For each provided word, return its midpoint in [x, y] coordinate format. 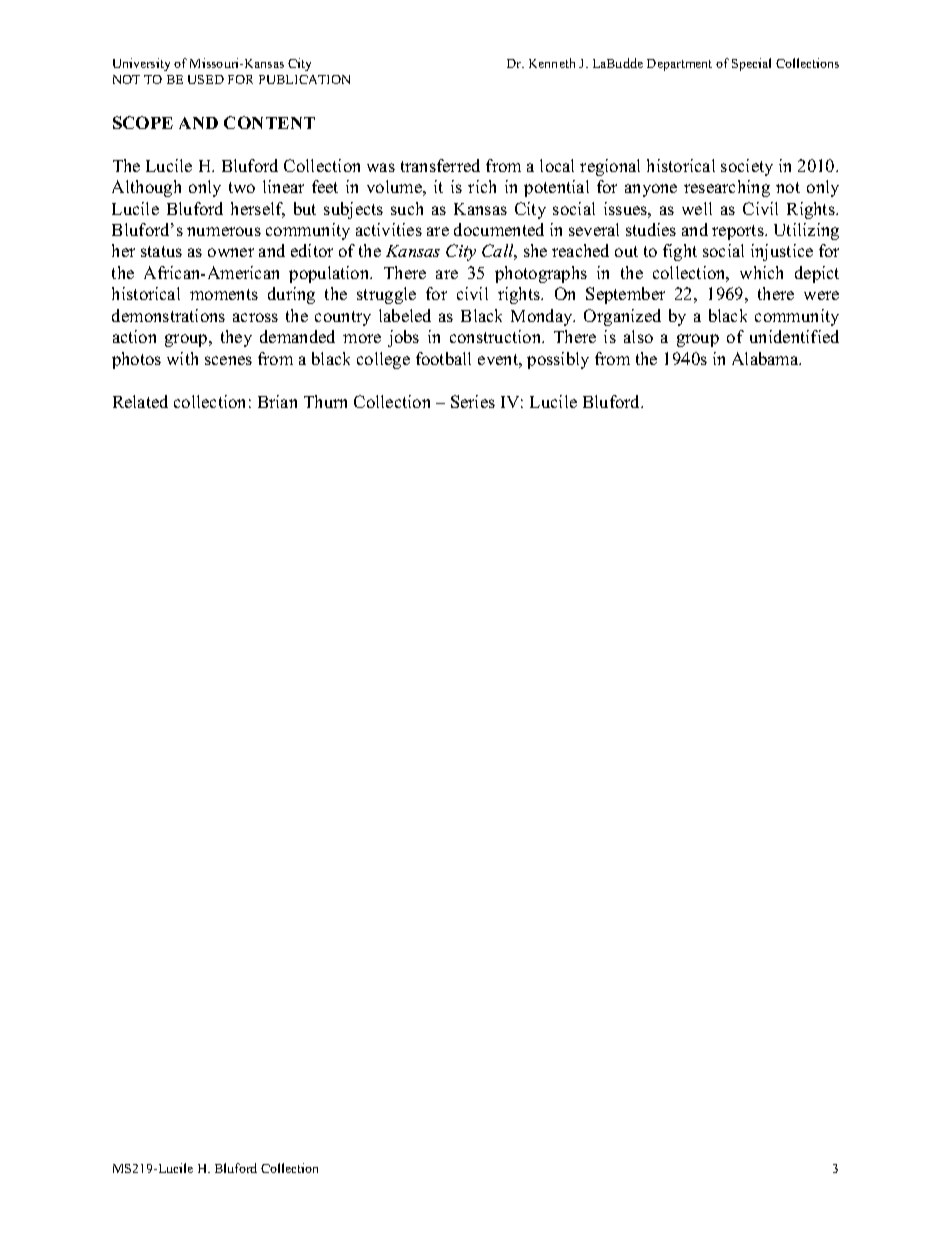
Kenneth [552, 63]
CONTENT [269, 122]
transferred [440, 165]
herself [258, 210]
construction [497, 336]
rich [482, 186]
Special [751, 64]
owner [231, 252]
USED [206, 79]
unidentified [794, 336]
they [236, 338]
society [747, 167]
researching [727, 188]
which [761, 272]
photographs [541, 274]
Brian [277, 401]
